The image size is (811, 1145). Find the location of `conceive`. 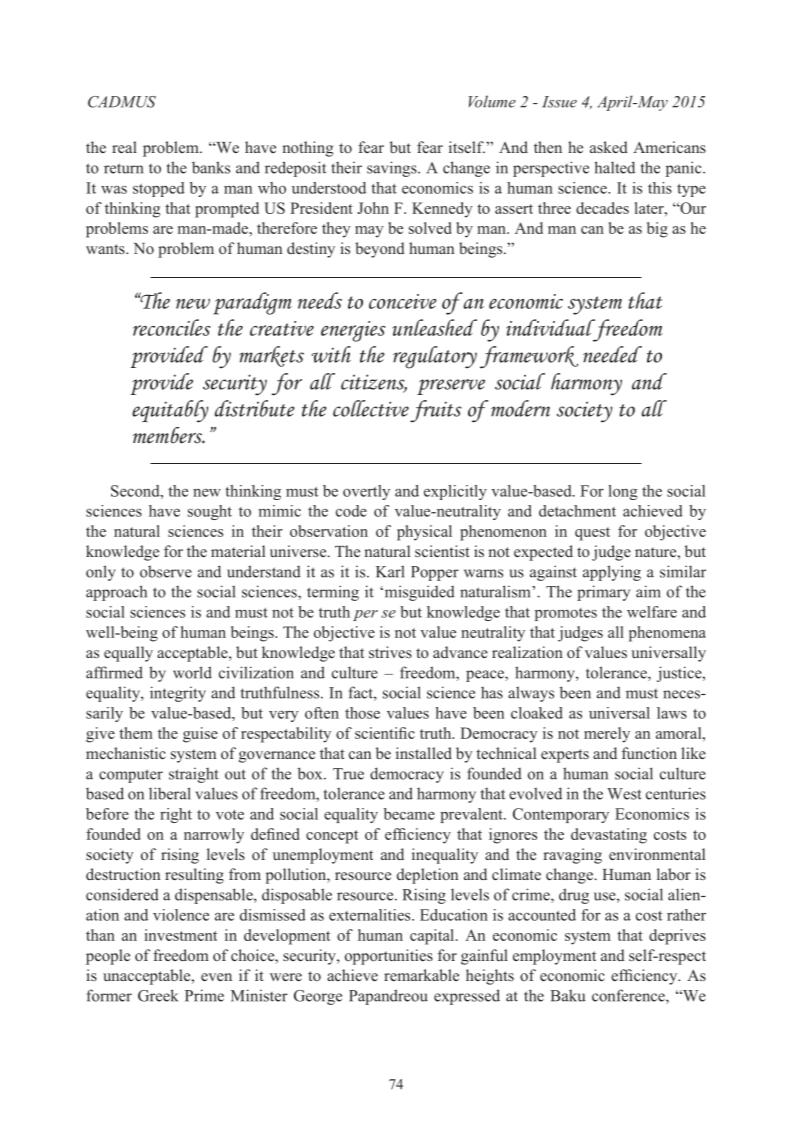

conceive is located at coordinates (403, 301).
